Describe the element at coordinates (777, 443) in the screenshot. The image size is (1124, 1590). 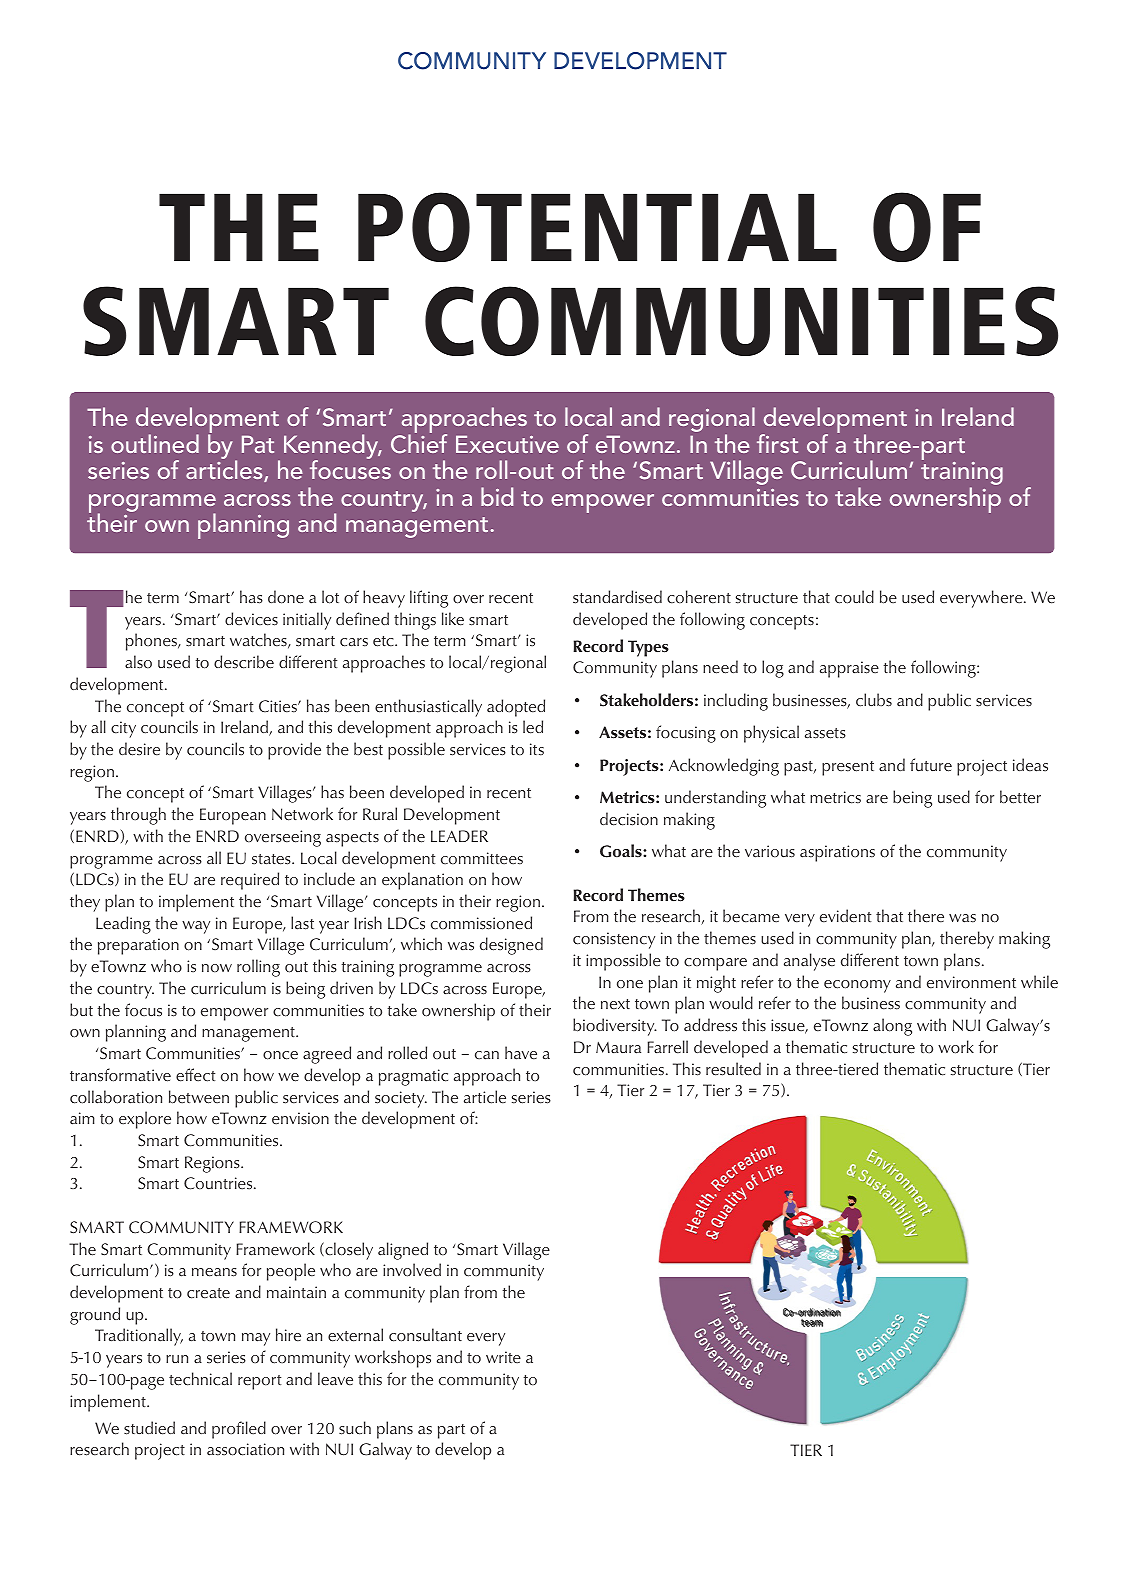
I see `first` at that location.
